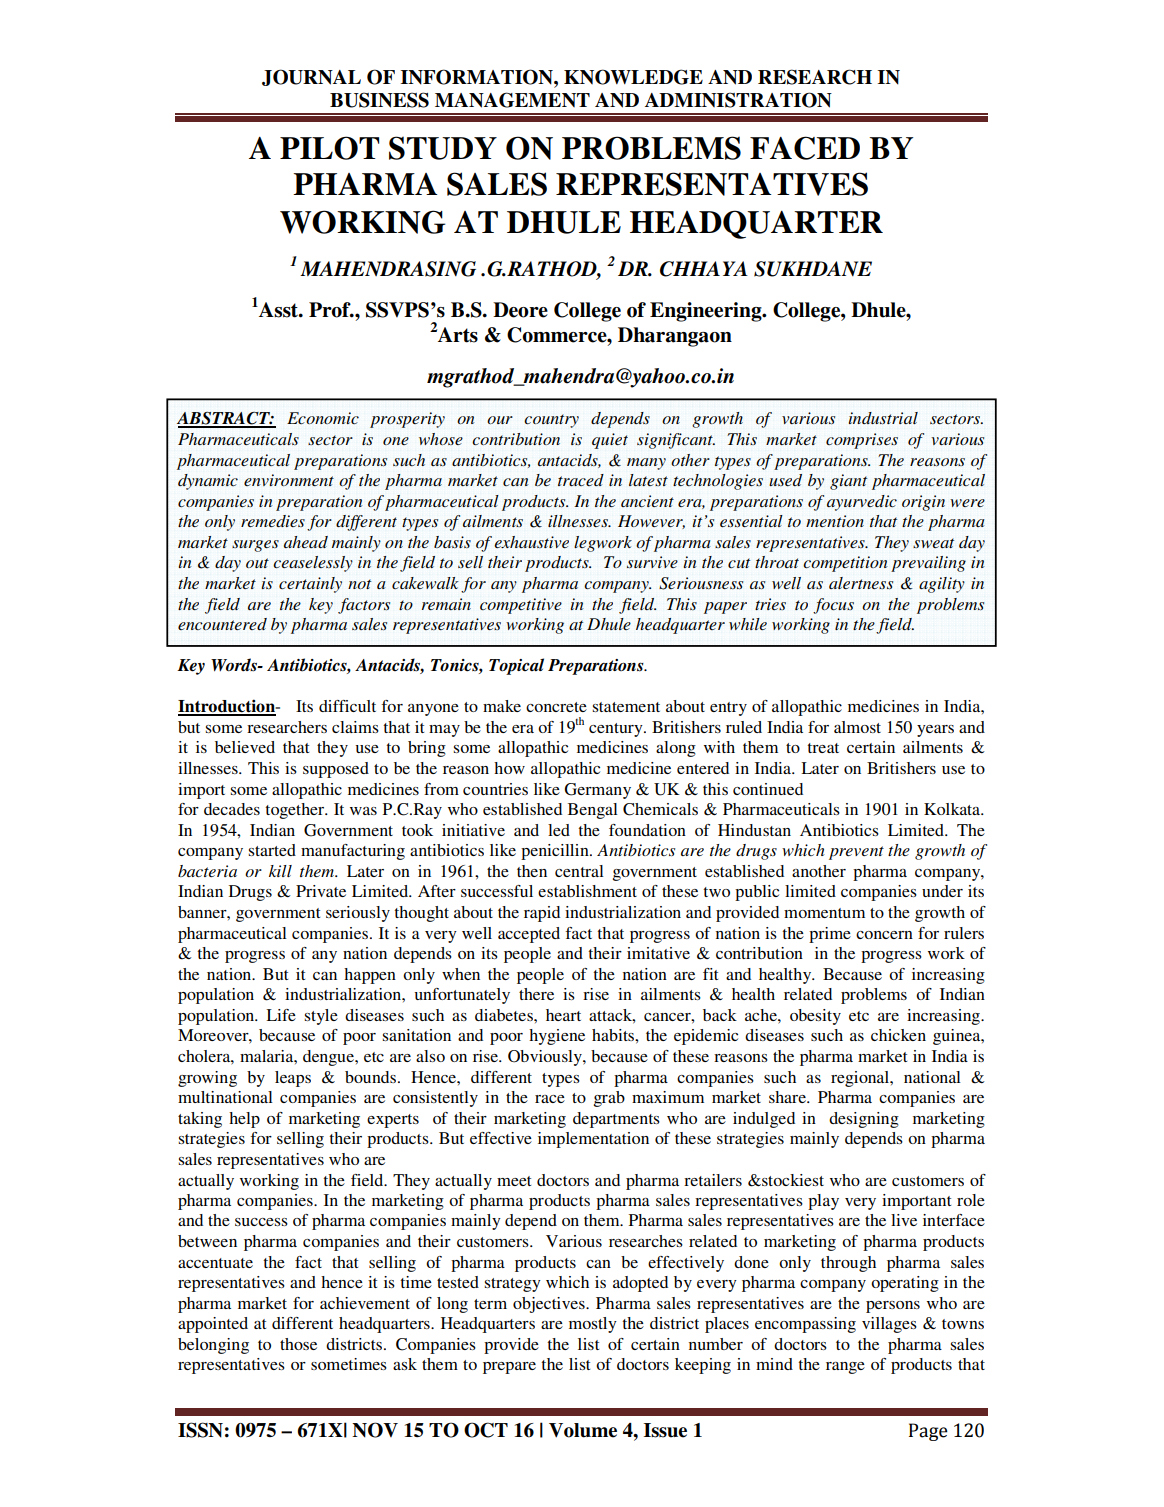 The image size is (1164, 1507). Describe the element at coordinates (336, 770) in the document. I see `supposed` at that location.
